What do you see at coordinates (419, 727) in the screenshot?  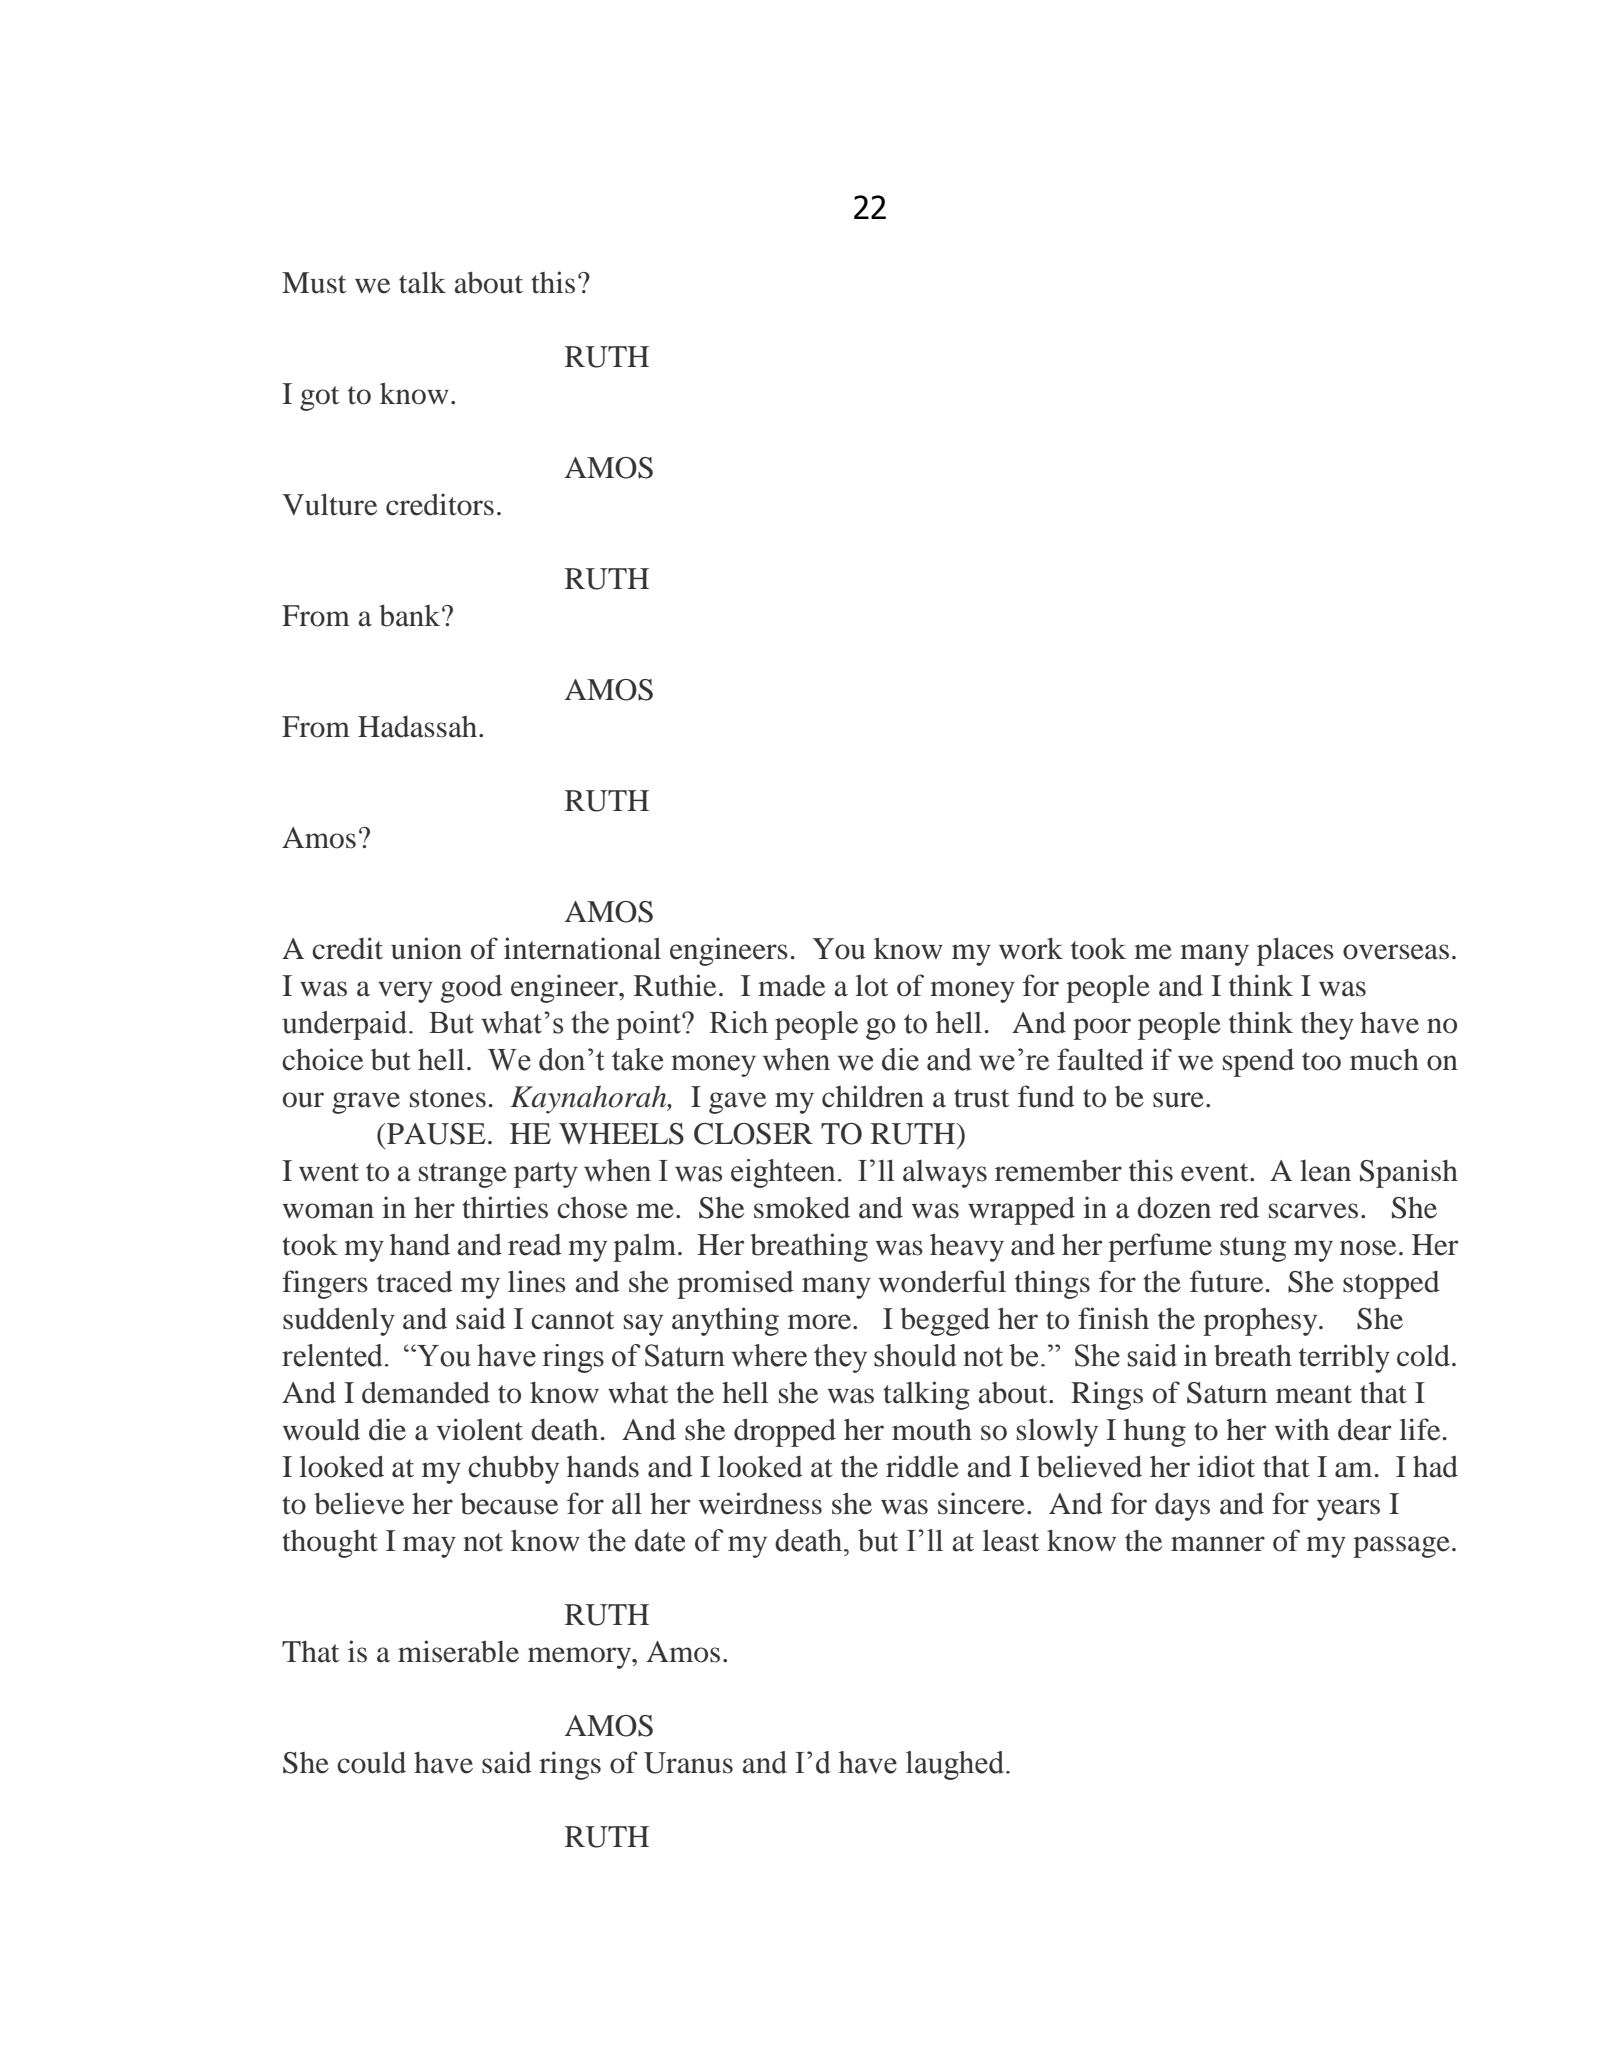 I see `Hadassah` at bounding box center [419, 727].
